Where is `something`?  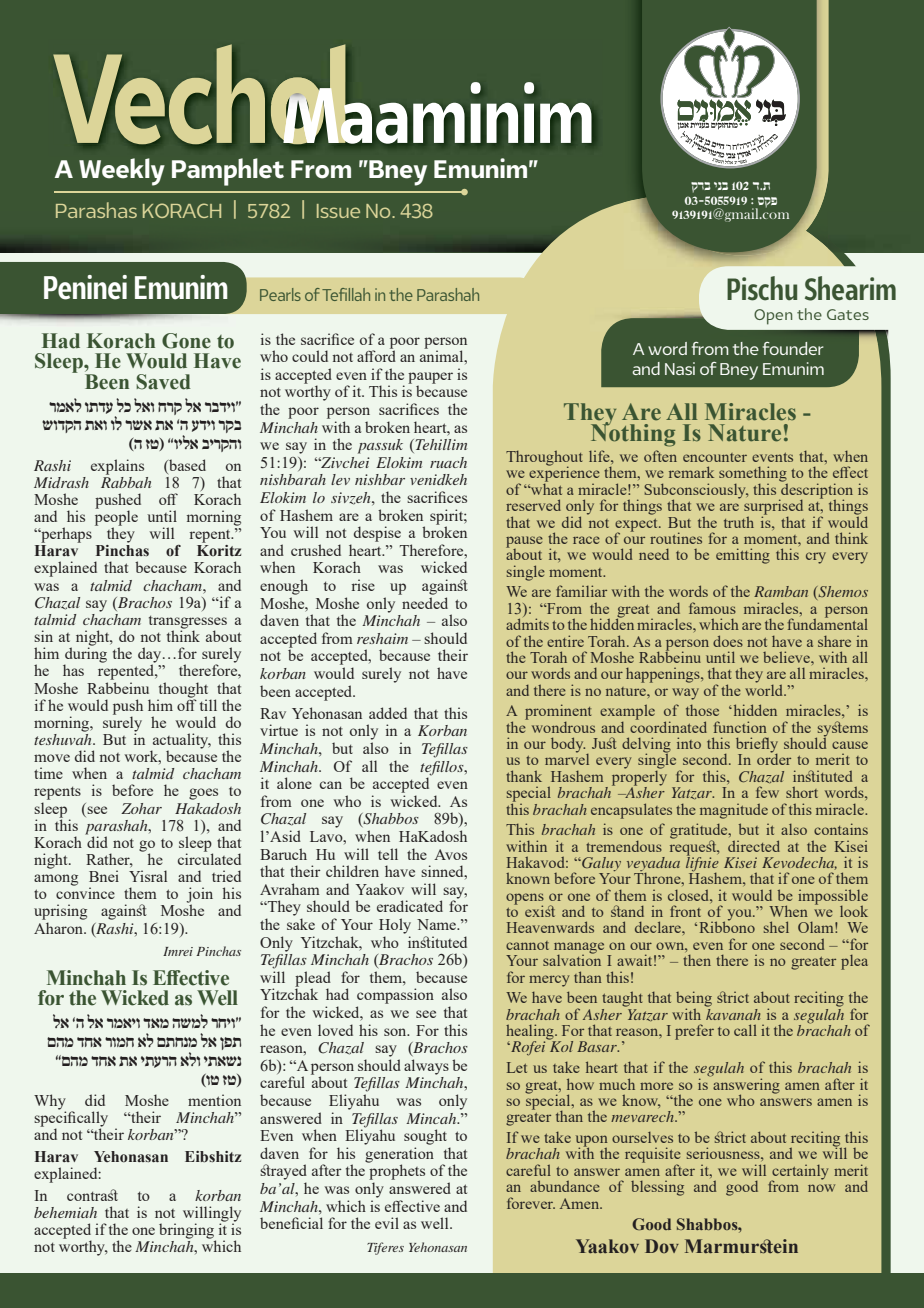 something is located at coordinates (753, 474).
